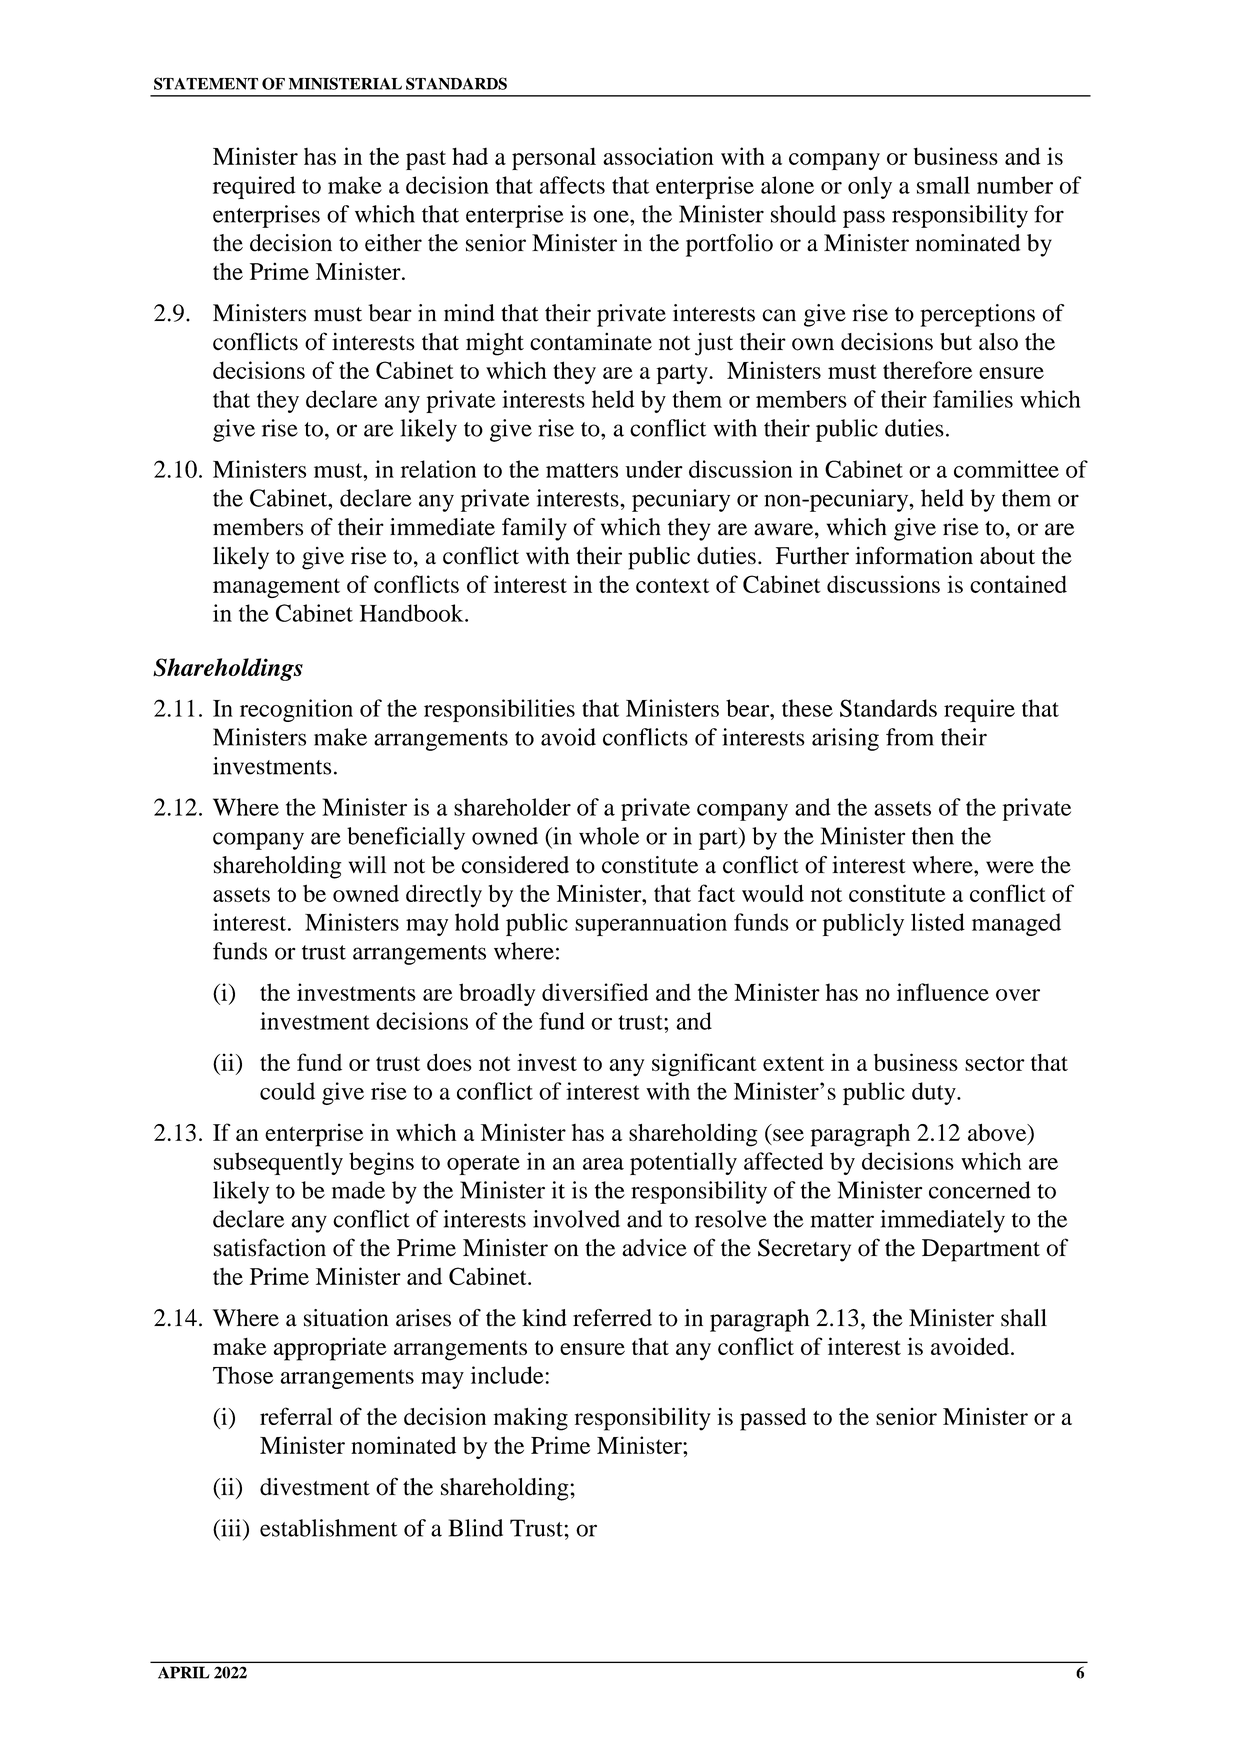 The height and width of the screenshot is (1756, 1241). What do you see at coordinates (278, 1163) in the screenshot?
I see `subsequently` at bounding box center [278, 1163].
